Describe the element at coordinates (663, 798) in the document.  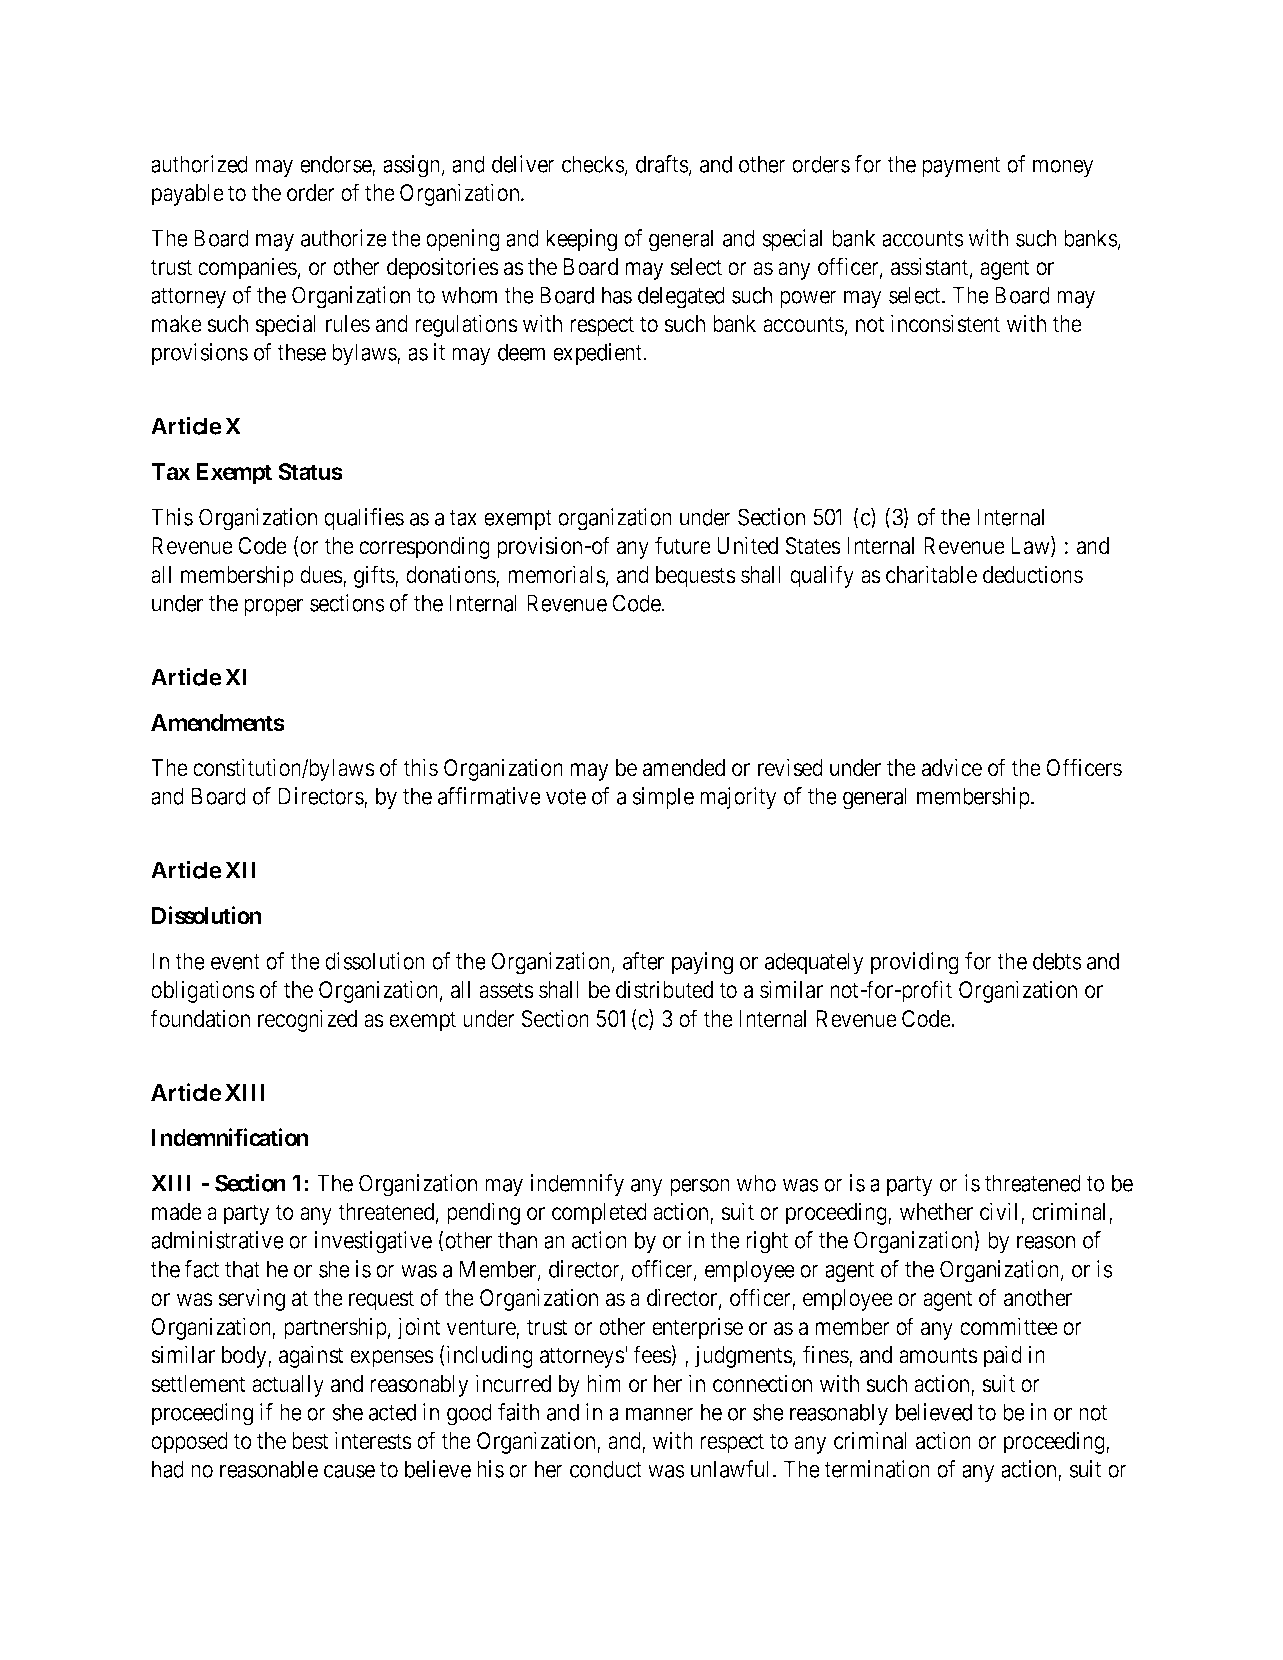
I see `simple` at that location.
